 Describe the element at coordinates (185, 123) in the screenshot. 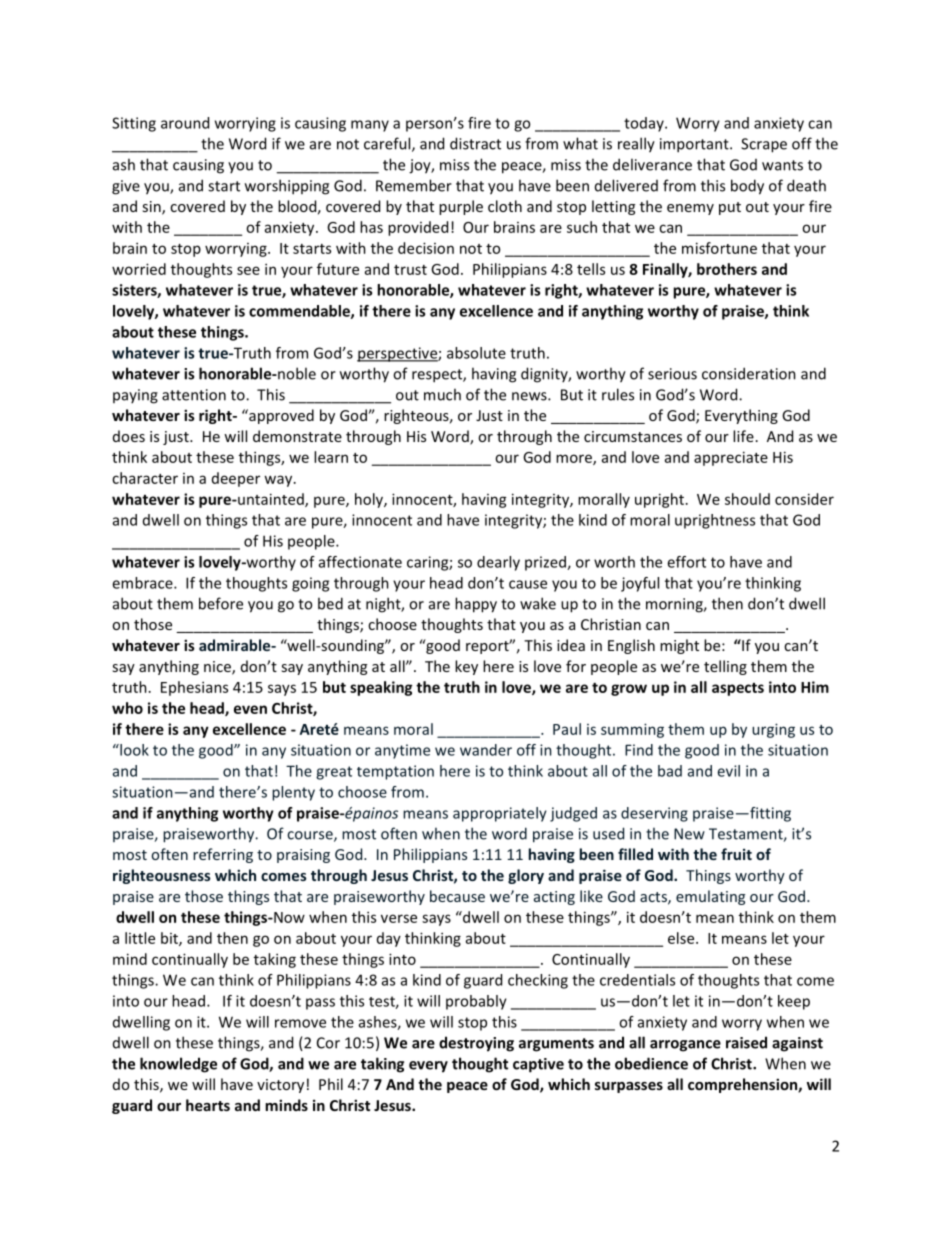

I see `around` at that location.
